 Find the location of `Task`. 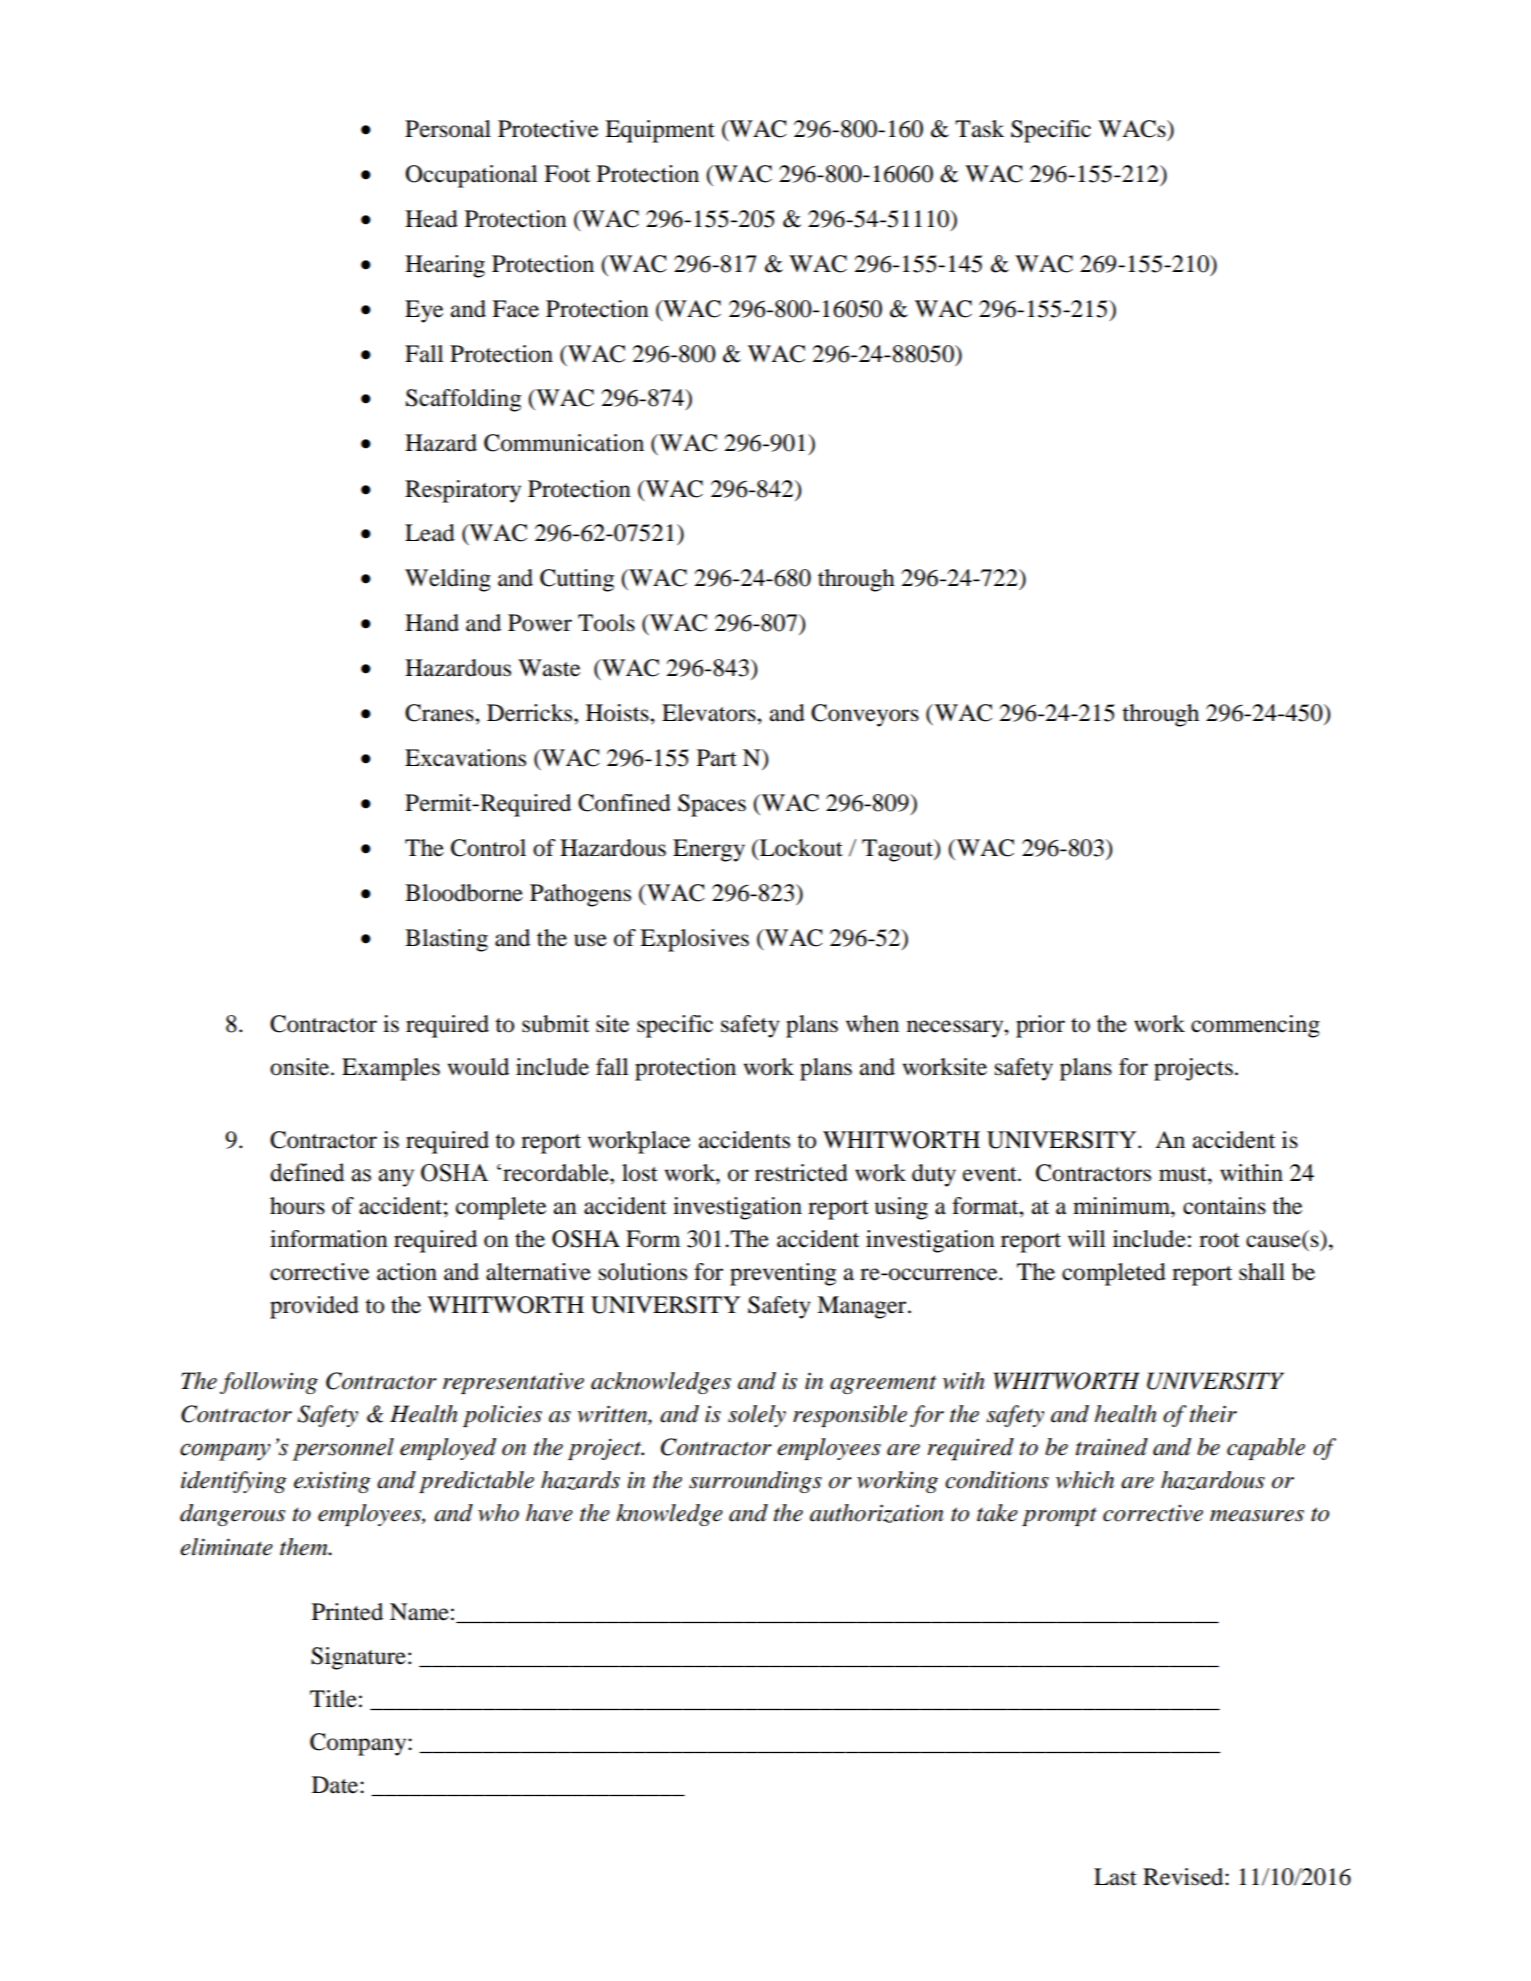

Task is located at coordinates (979, 129).
